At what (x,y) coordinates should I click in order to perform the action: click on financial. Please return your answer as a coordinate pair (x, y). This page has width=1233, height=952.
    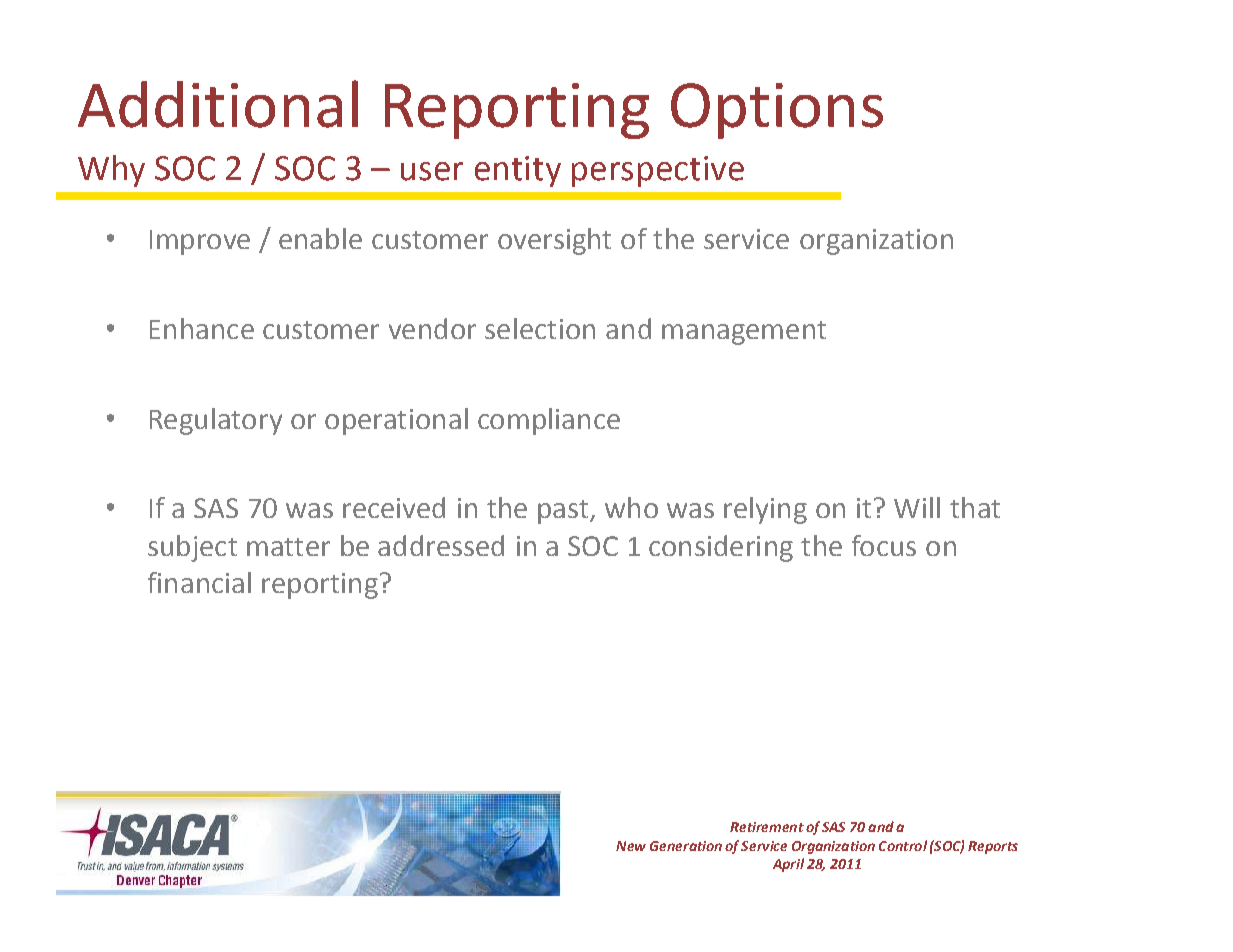
    Looking at the image, I should click on (199, 582).
